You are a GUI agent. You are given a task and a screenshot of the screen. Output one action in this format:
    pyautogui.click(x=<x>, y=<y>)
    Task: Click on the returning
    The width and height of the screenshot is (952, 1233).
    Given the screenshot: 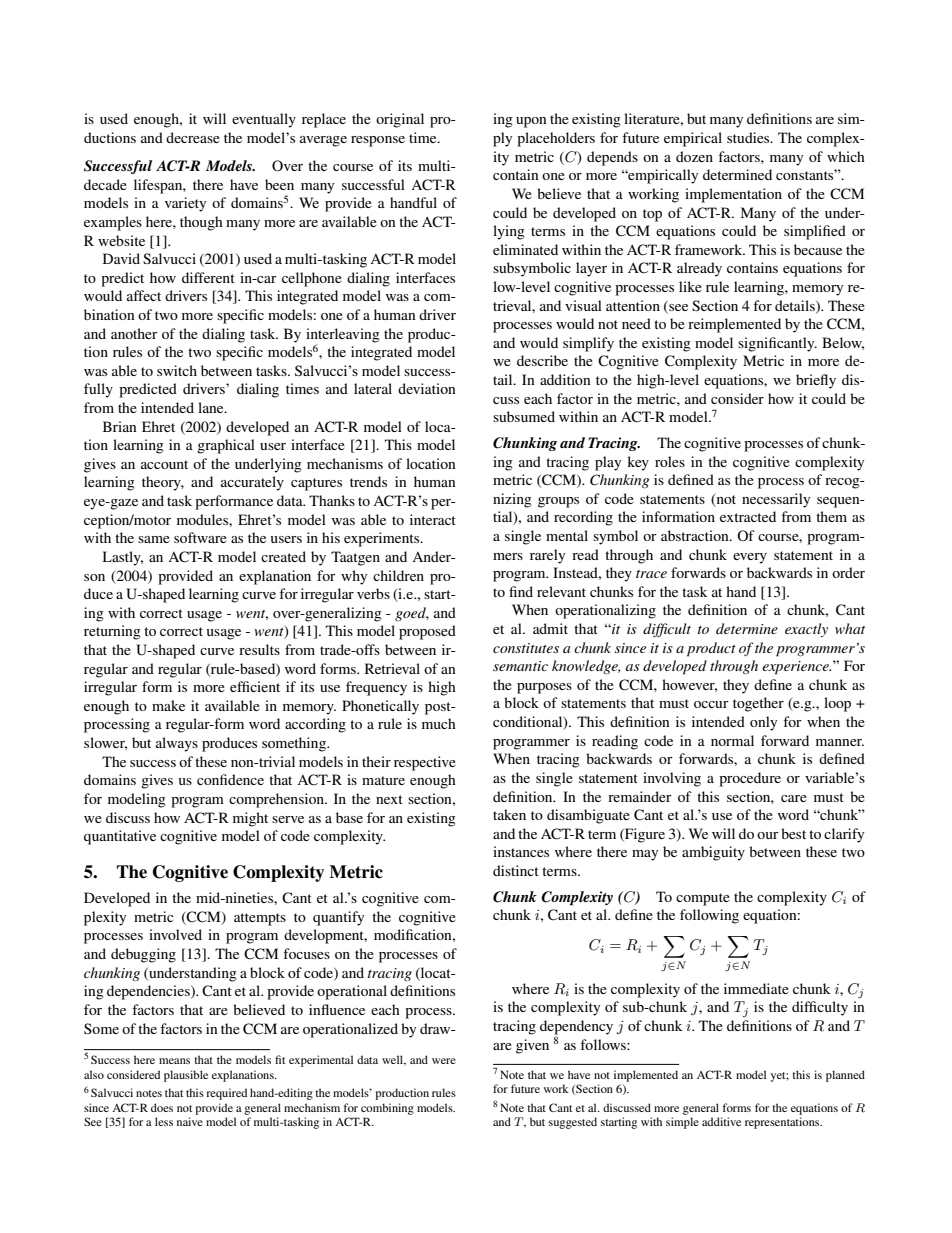 What is the action you would take?
    pyautogui.click(x=112, y=632)
